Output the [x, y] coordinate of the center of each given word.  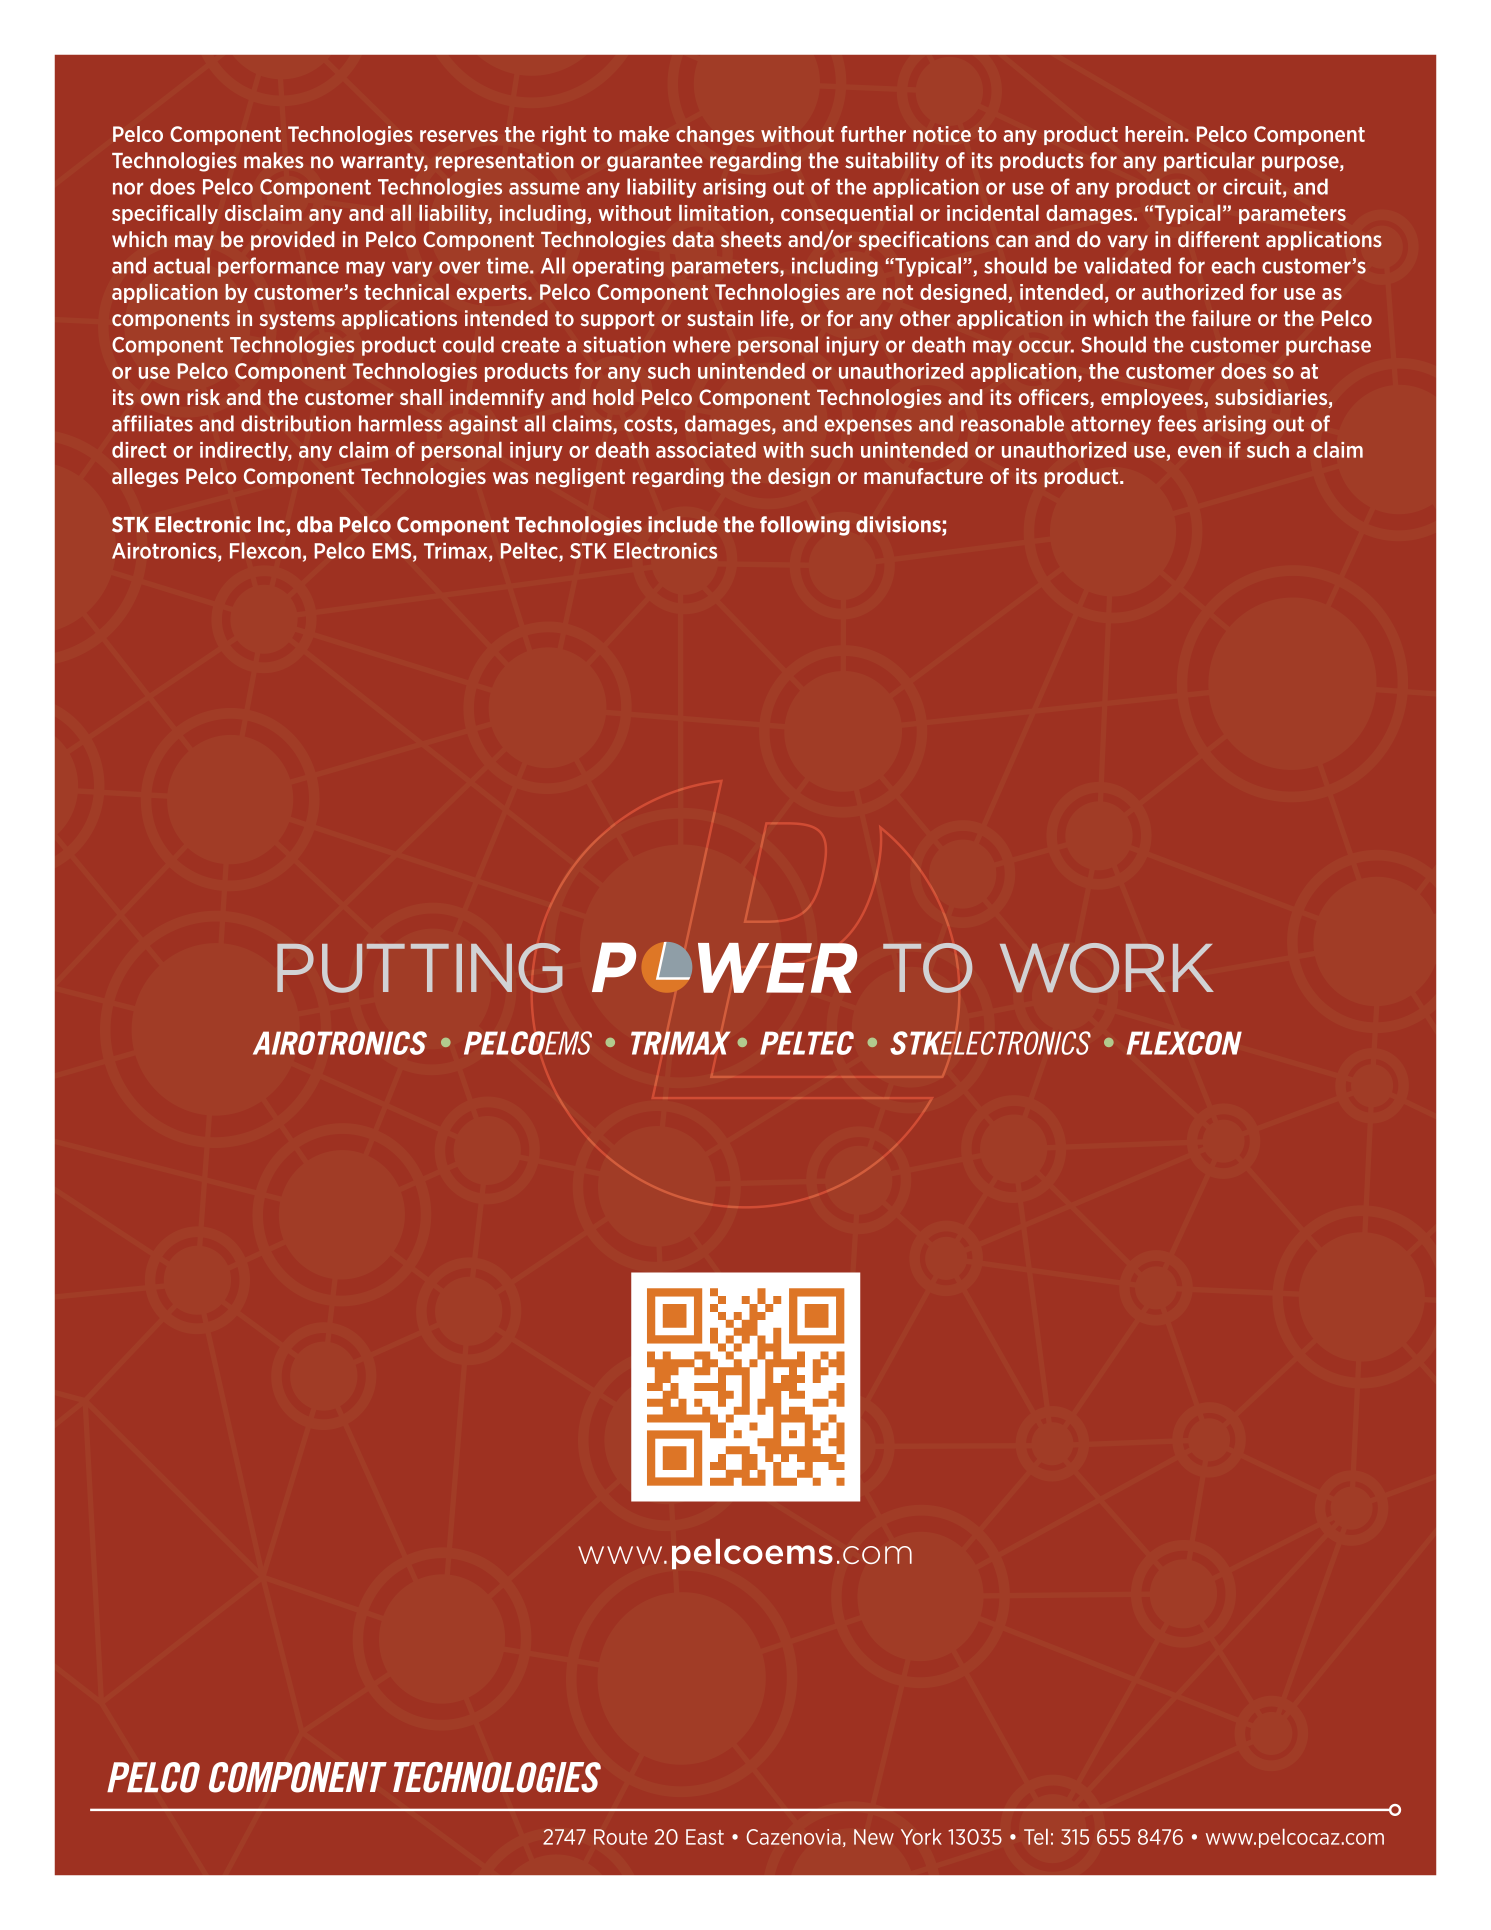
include [683, 524]
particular [1209, 162]
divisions [899, 525]
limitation [723, 213]
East [705, 1837]
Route [620, 1837]
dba [314, 524]
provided [293, 241]
